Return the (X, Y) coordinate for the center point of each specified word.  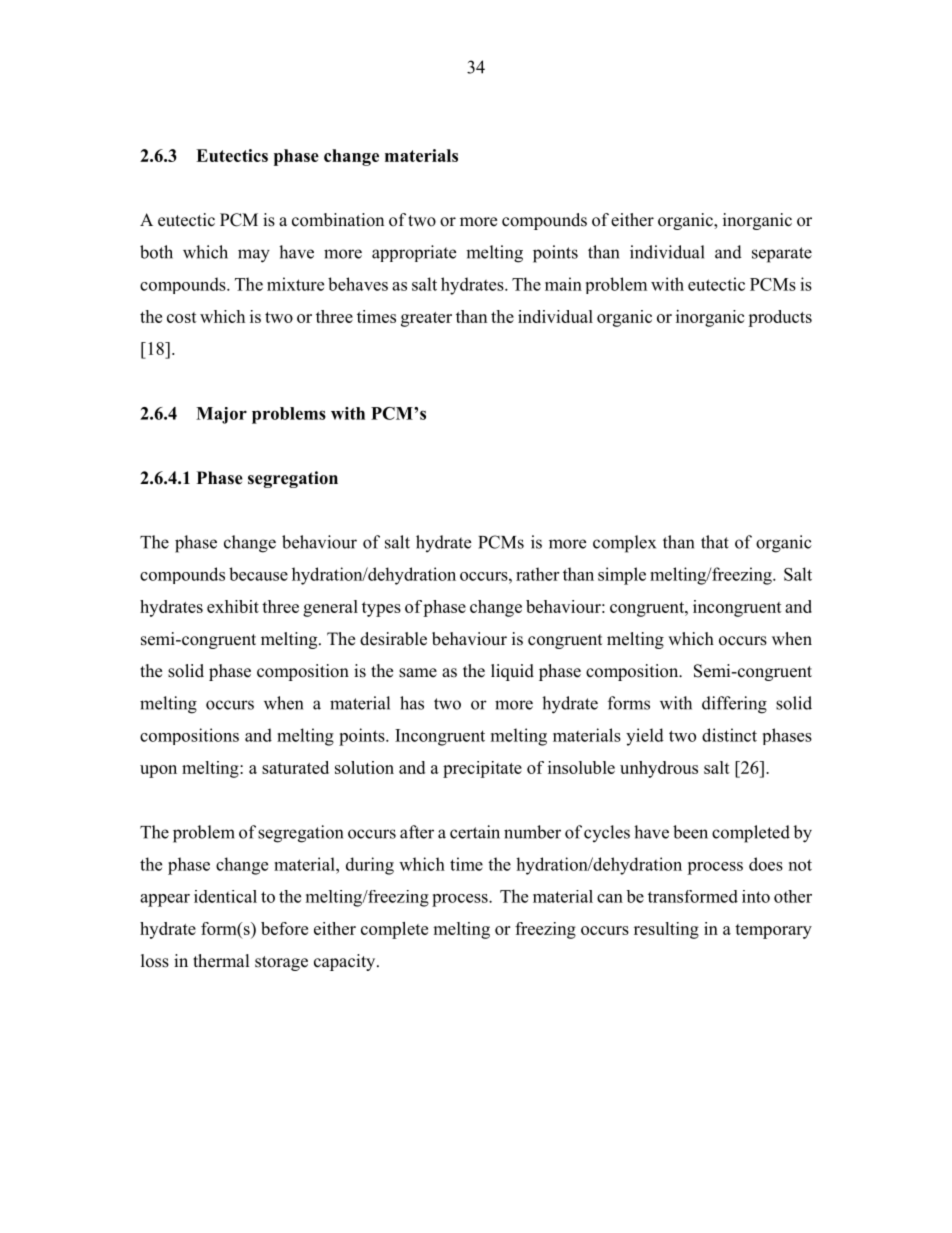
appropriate (414, 253)
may (254, 256)
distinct (729, 735)
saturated (295, 767)
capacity (346, 962)
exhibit (233, 606)
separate (782, 255)
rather (537, 574)
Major (221, 415)
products (780, 318)
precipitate (482, 769)
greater (426, 319)
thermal (221, 961)
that (715, 542)
